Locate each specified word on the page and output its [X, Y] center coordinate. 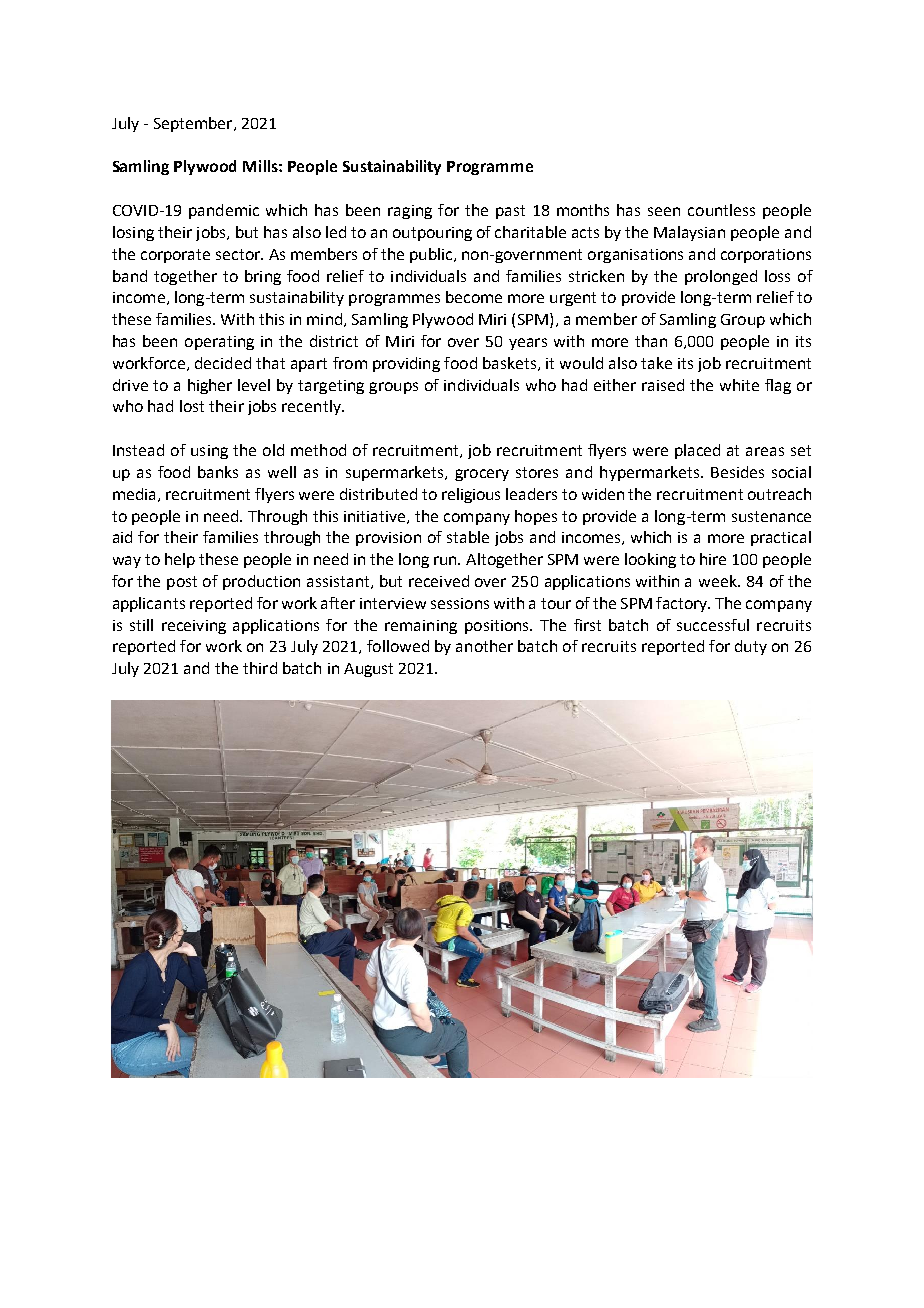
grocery [482, 475]
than [651, 341]
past [510, 212]
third [260, 668]
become [474, 297]
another [484, 646]
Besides [737, 472]
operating [219, 343]
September [194, 124]
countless [721, 210]
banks [218, 472]
